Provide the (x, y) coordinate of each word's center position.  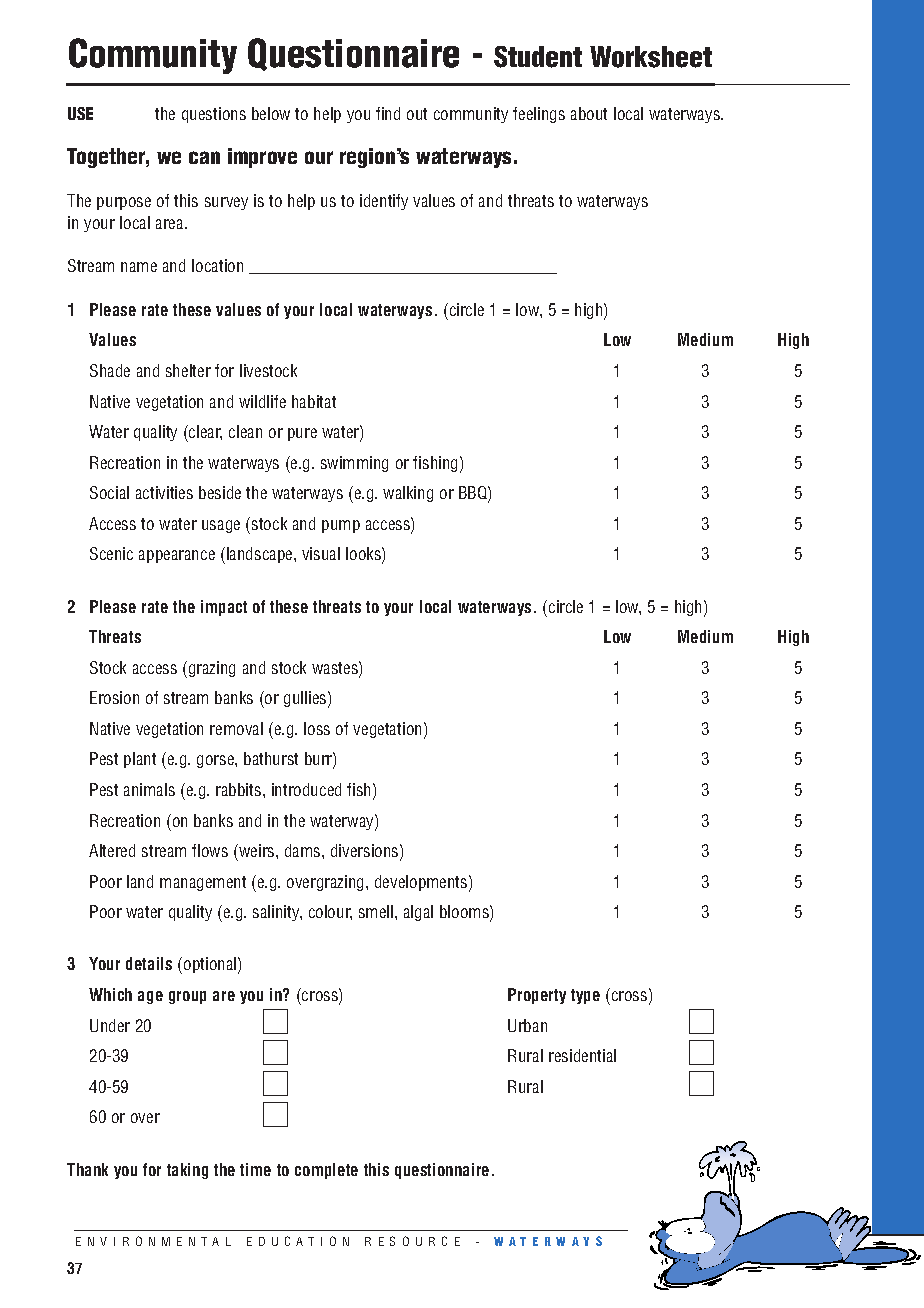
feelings (539, 115)
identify (384, 202)
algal (418, 913)
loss (317, 728)
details (149, 963)
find (388, 113)
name (139, 267)
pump (341, 526)
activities (164, 492)
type (585, 996)
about (589, 113)
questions (214, 115)
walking (408, 494)
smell (377, 911)
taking (187, 1171)
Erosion (114, 697)
